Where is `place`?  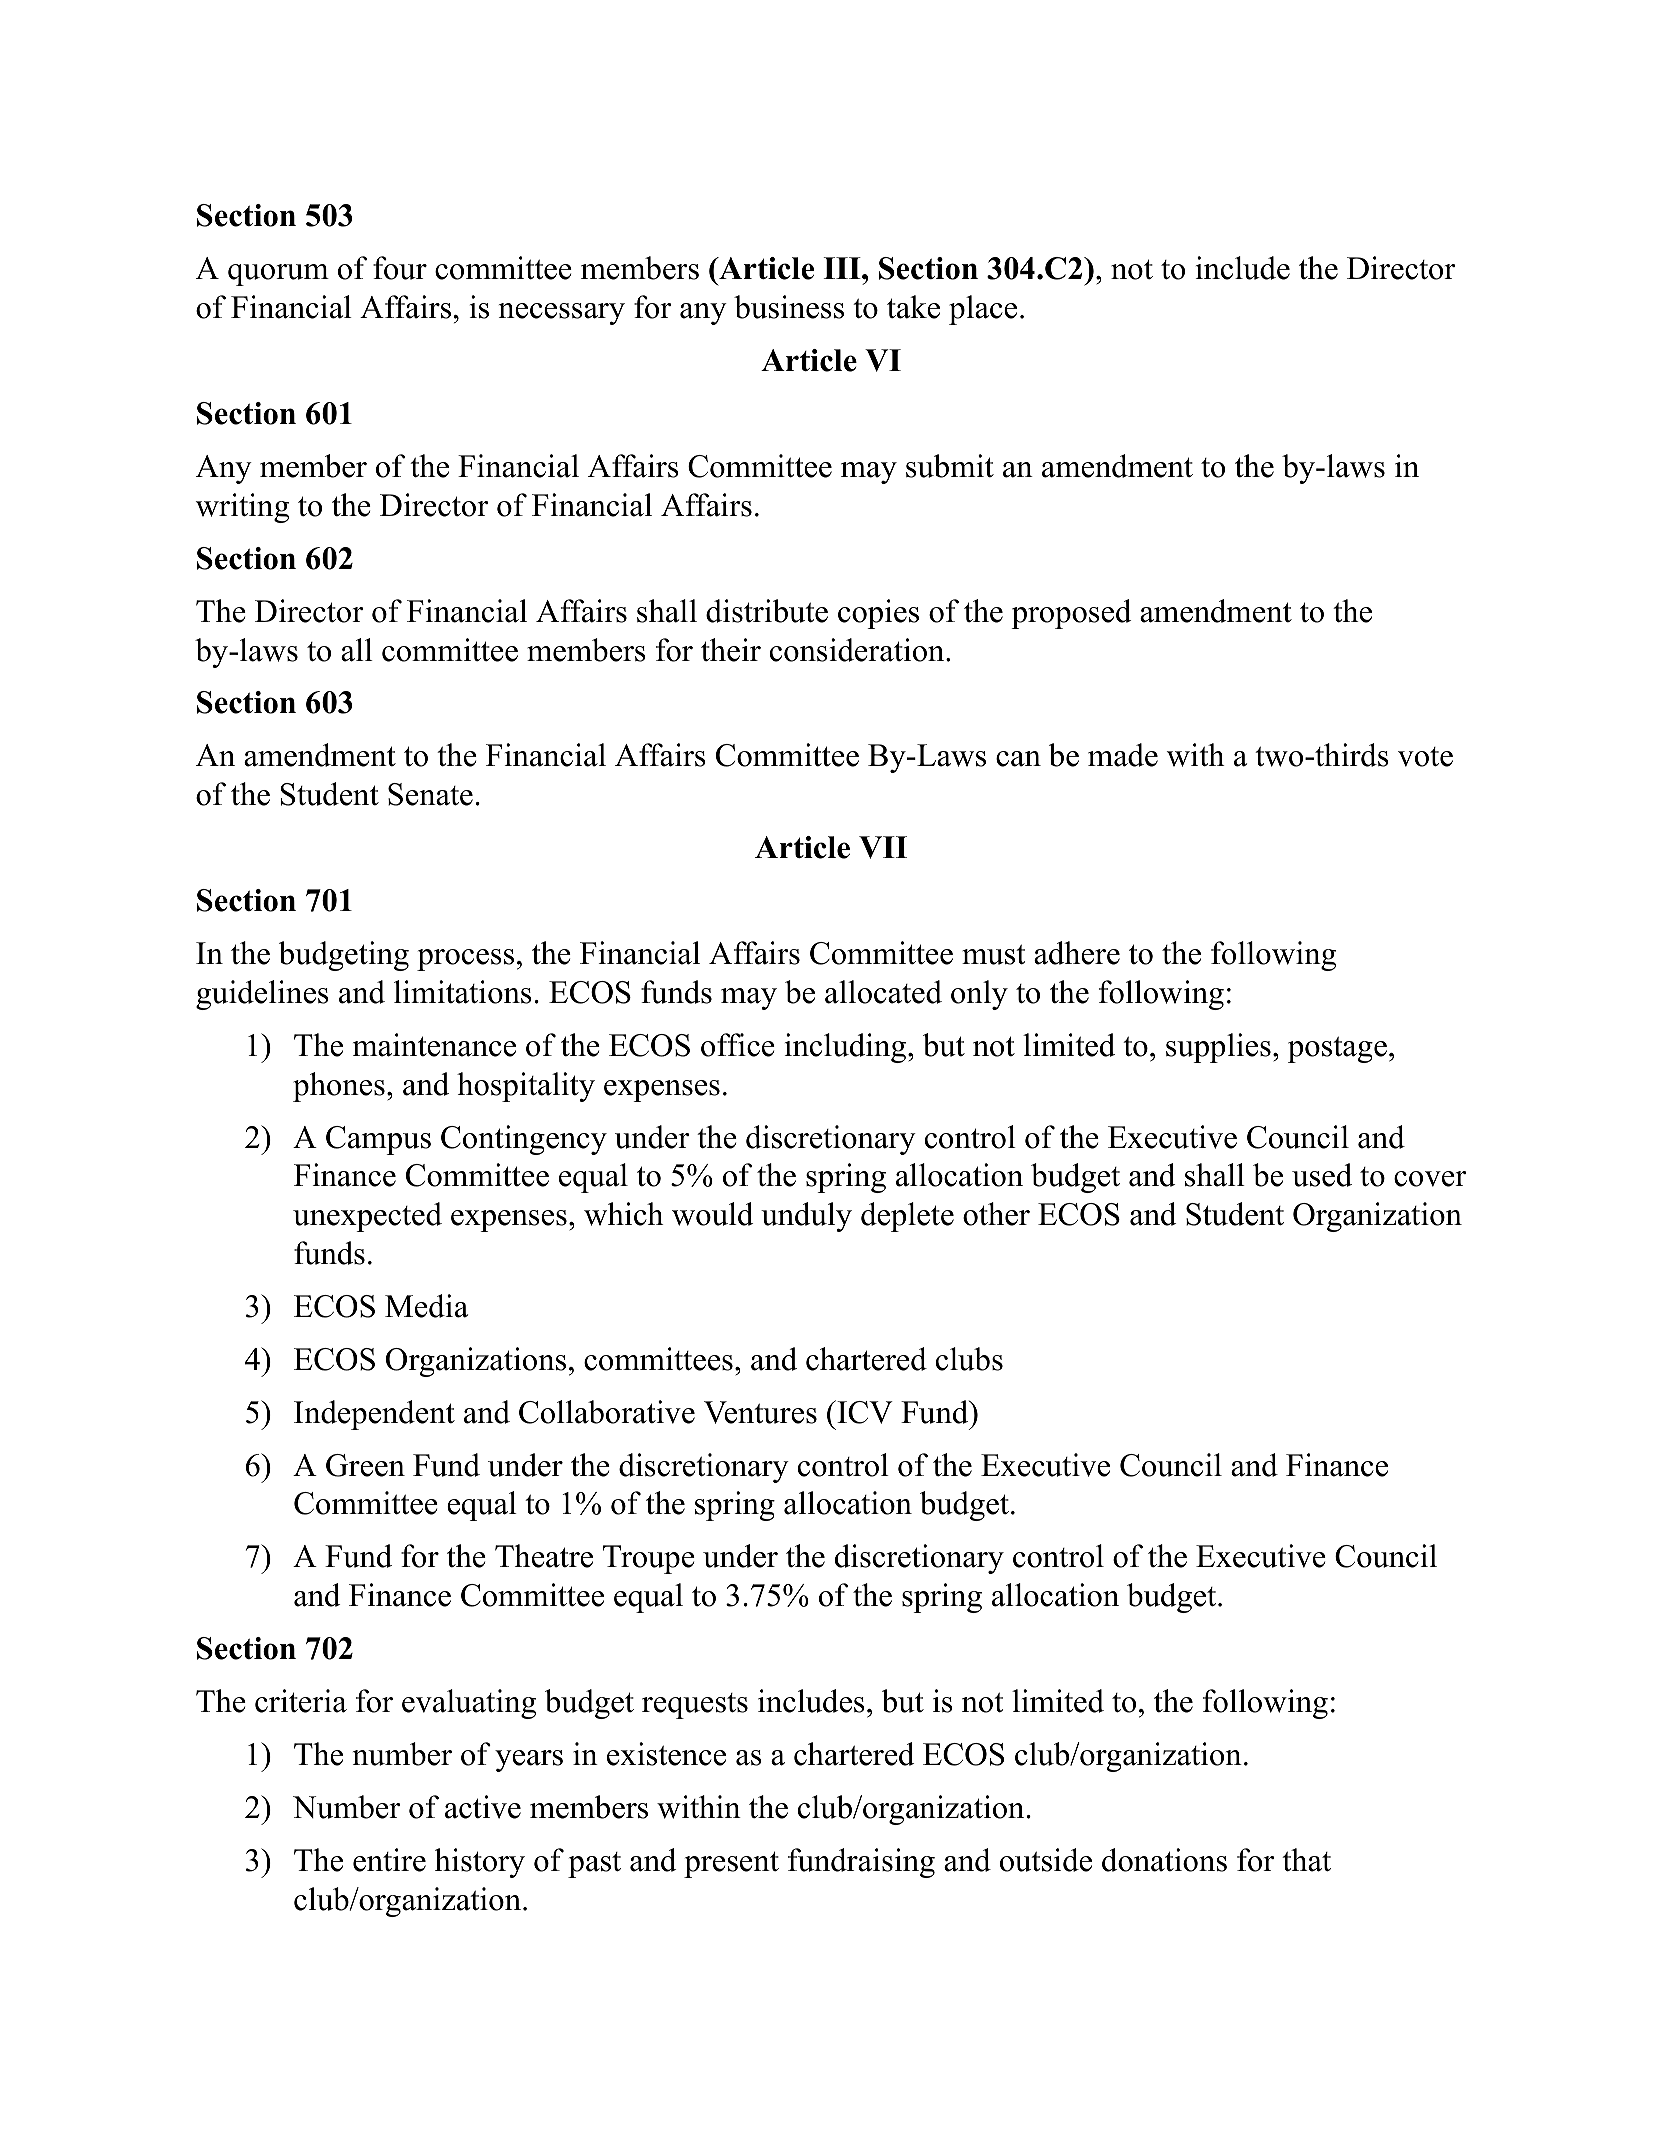
place is located at coordinates (983, 310).
